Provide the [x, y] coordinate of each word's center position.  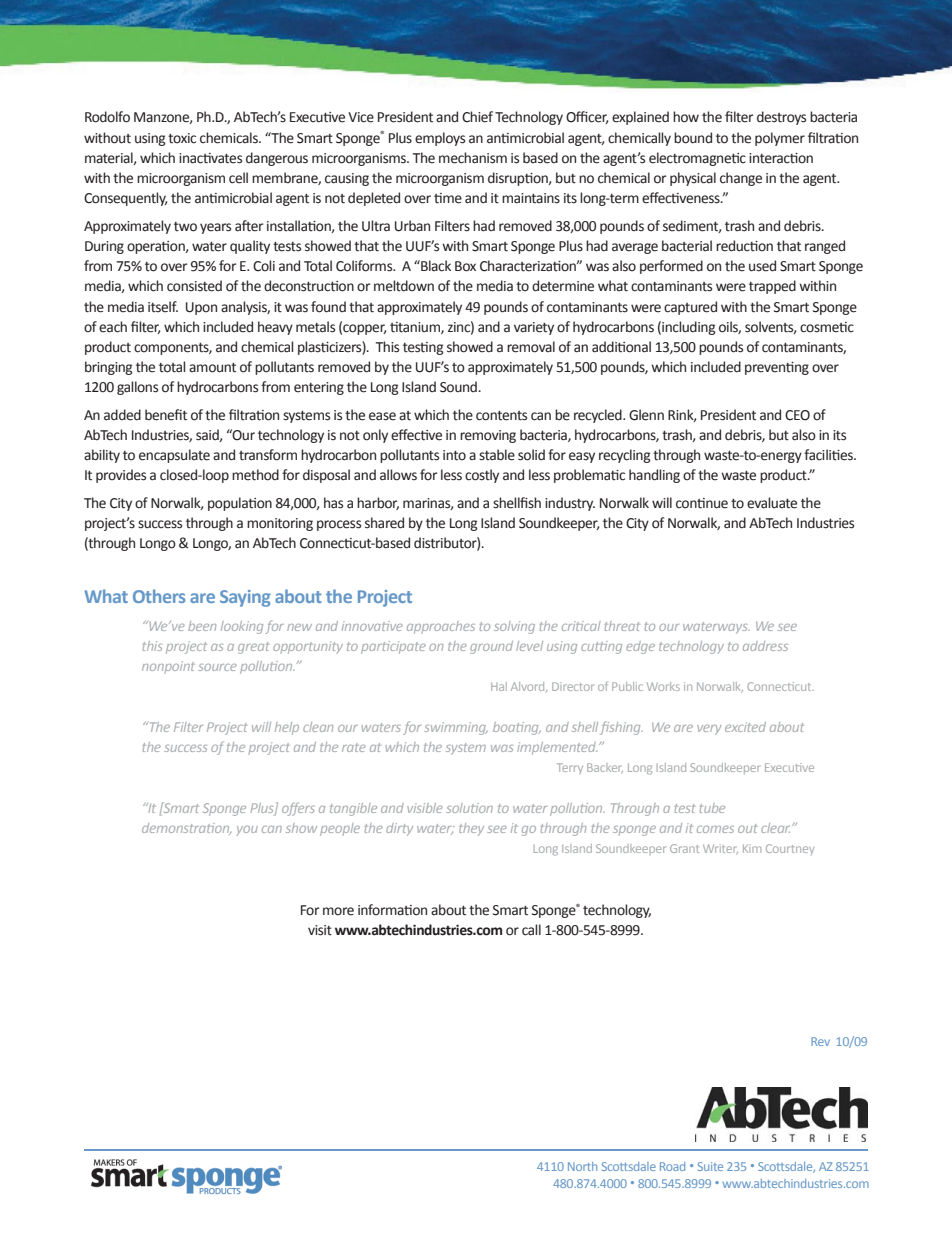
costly [482, 476]
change [741, 179]
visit [320, 930]
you [247, 831]
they [471, 829]
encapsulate [174, 456]
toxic [182, 138]
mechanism [473, 158]
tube [712, 808]
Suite [710, 1166]
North [582, 1166]
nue [717, 504]
